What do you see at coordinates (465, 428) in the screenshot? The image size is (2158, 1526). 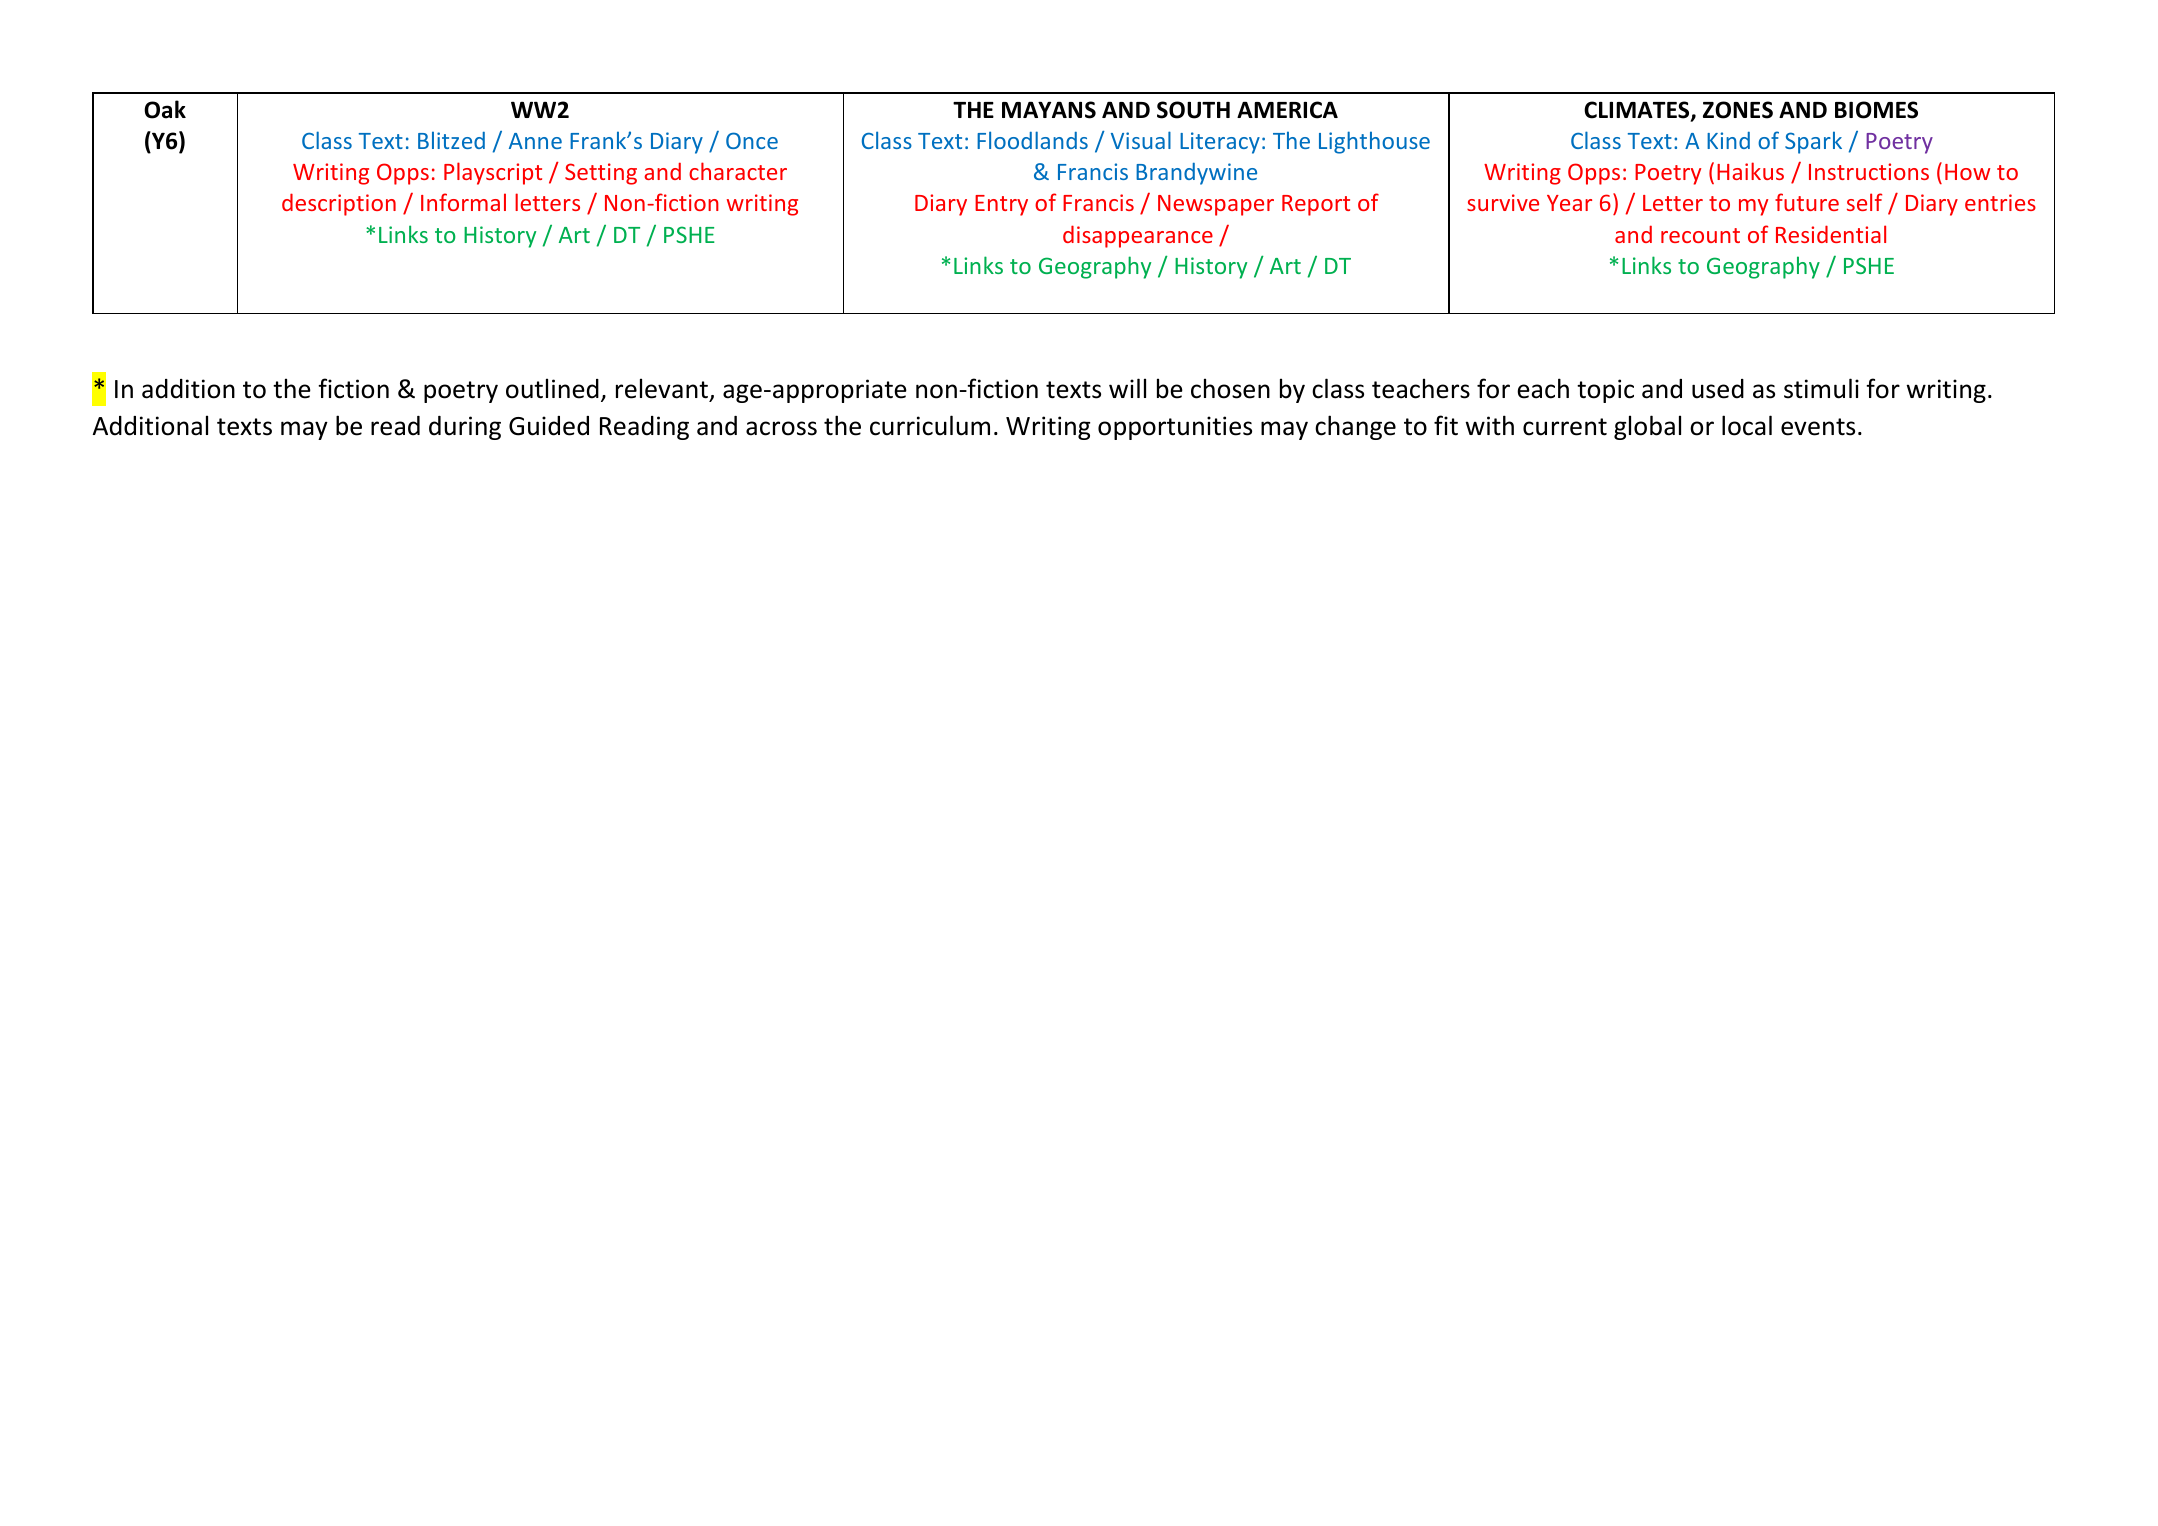 I see `during` at bounding box center [465, 428].
